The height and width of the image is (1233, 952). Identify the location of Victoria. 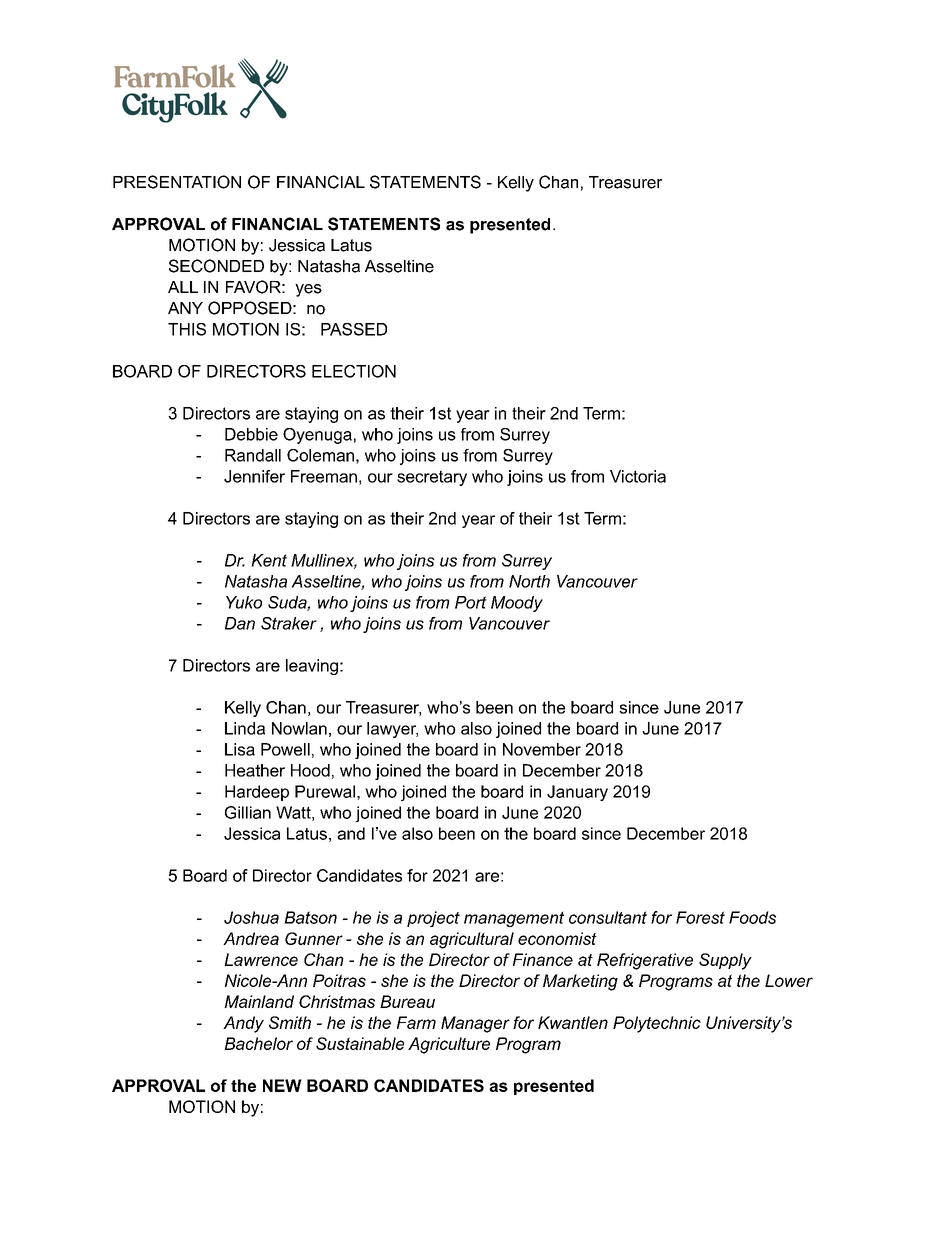
(638, 476).
